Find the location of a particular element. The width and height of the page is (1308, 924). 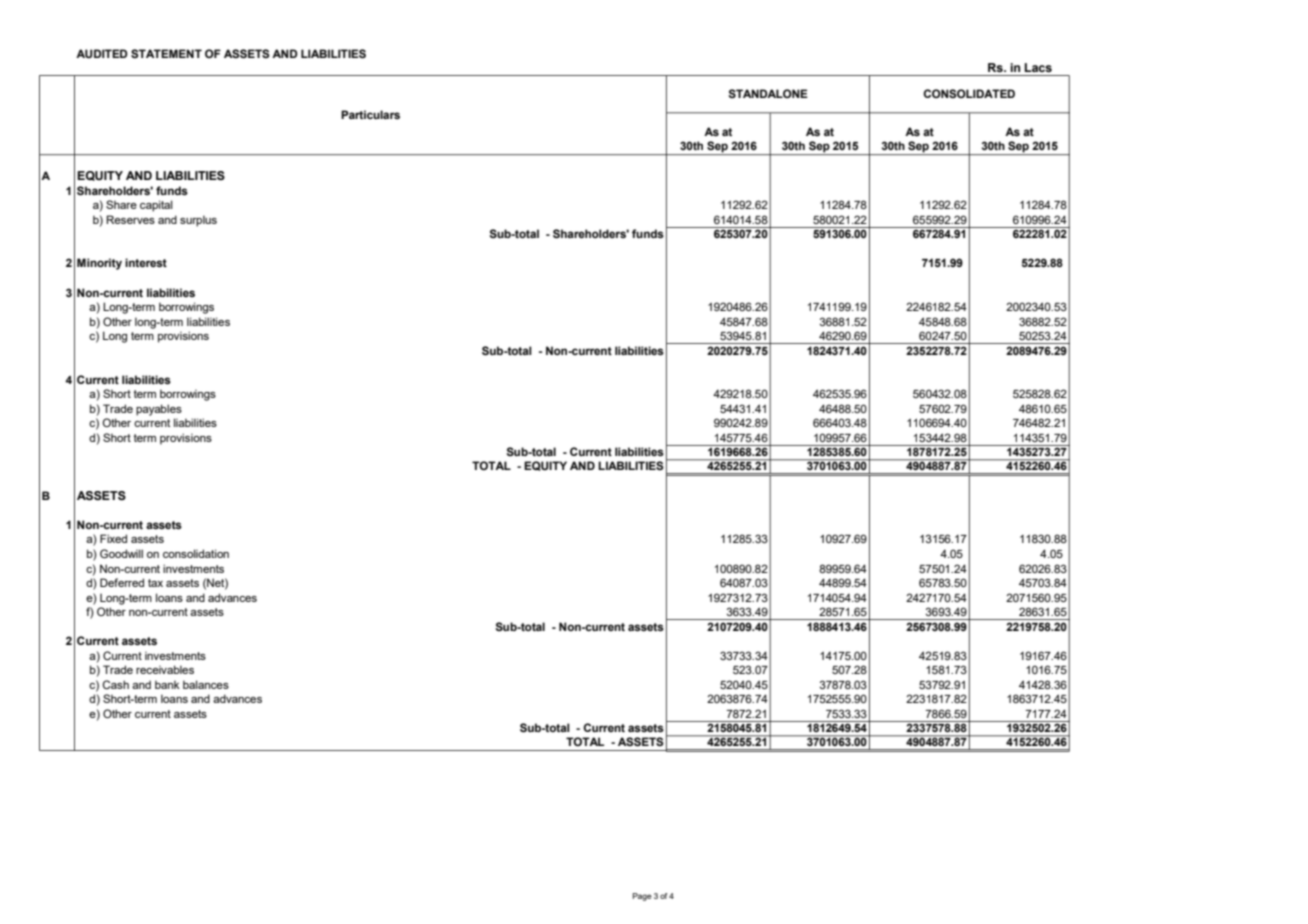

consolidation is located at coordinates (196, 553).
